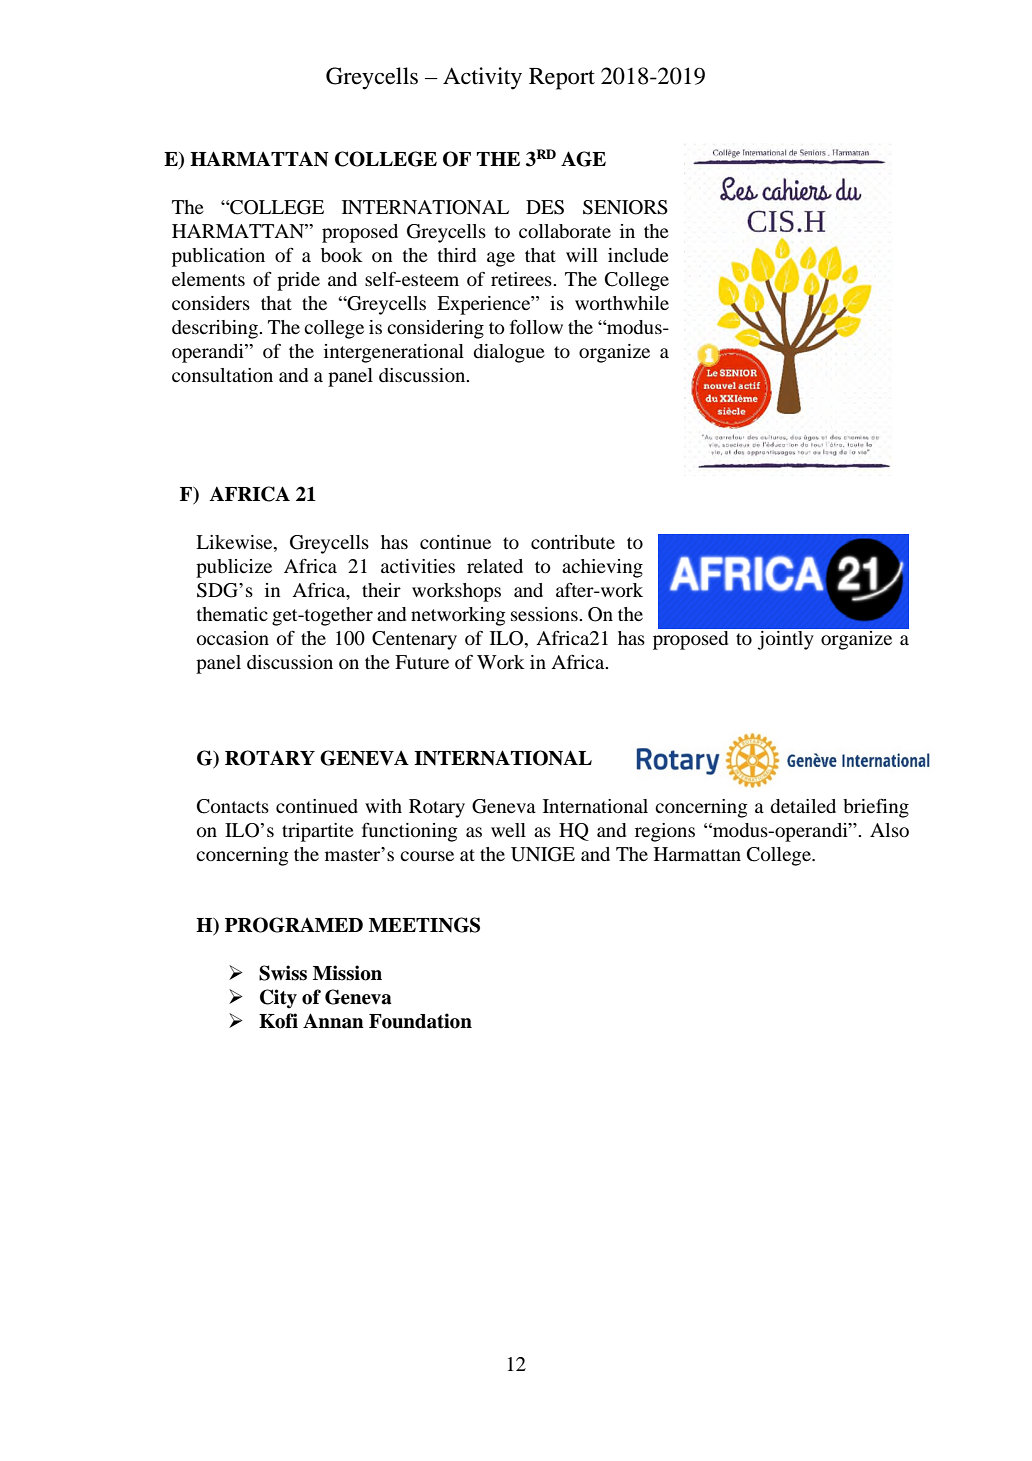 The image size is (1032, 1461). I want to click on follow, so click(536, 327).
